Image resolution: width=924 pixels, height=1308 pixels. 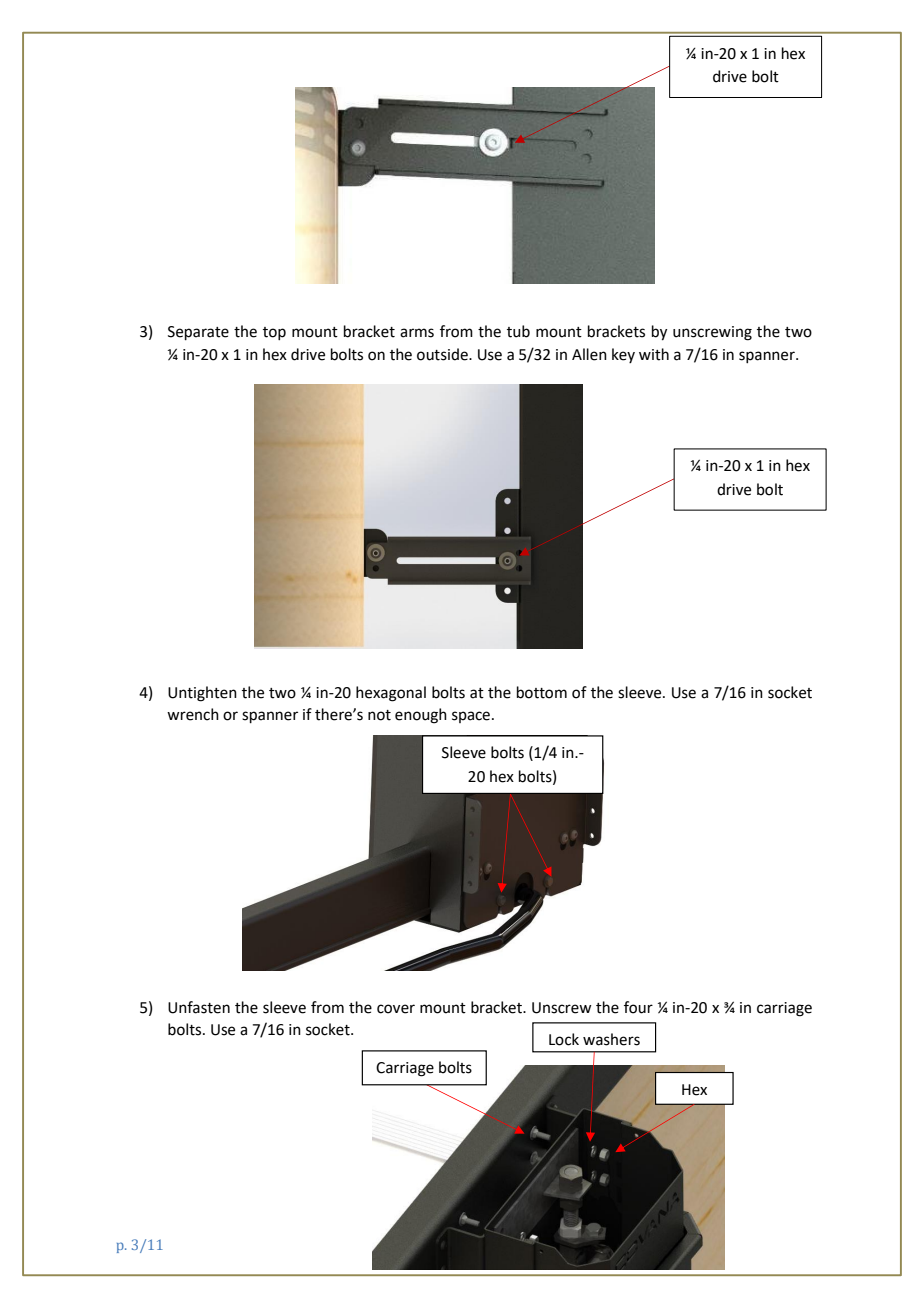 I want to click on Allen, so click(x=589, y=354).
